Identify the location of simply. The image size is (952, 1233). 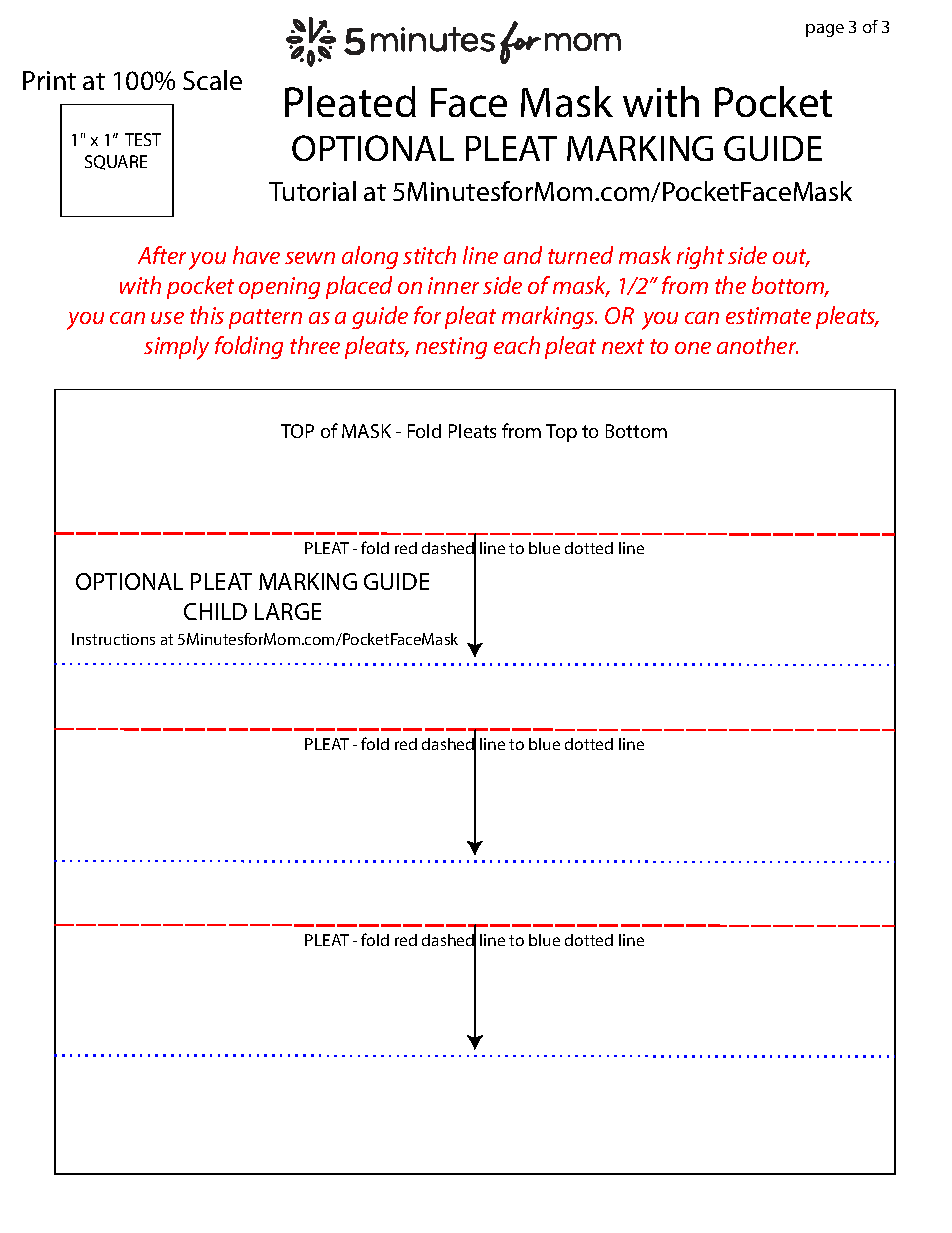
(176, 348).
